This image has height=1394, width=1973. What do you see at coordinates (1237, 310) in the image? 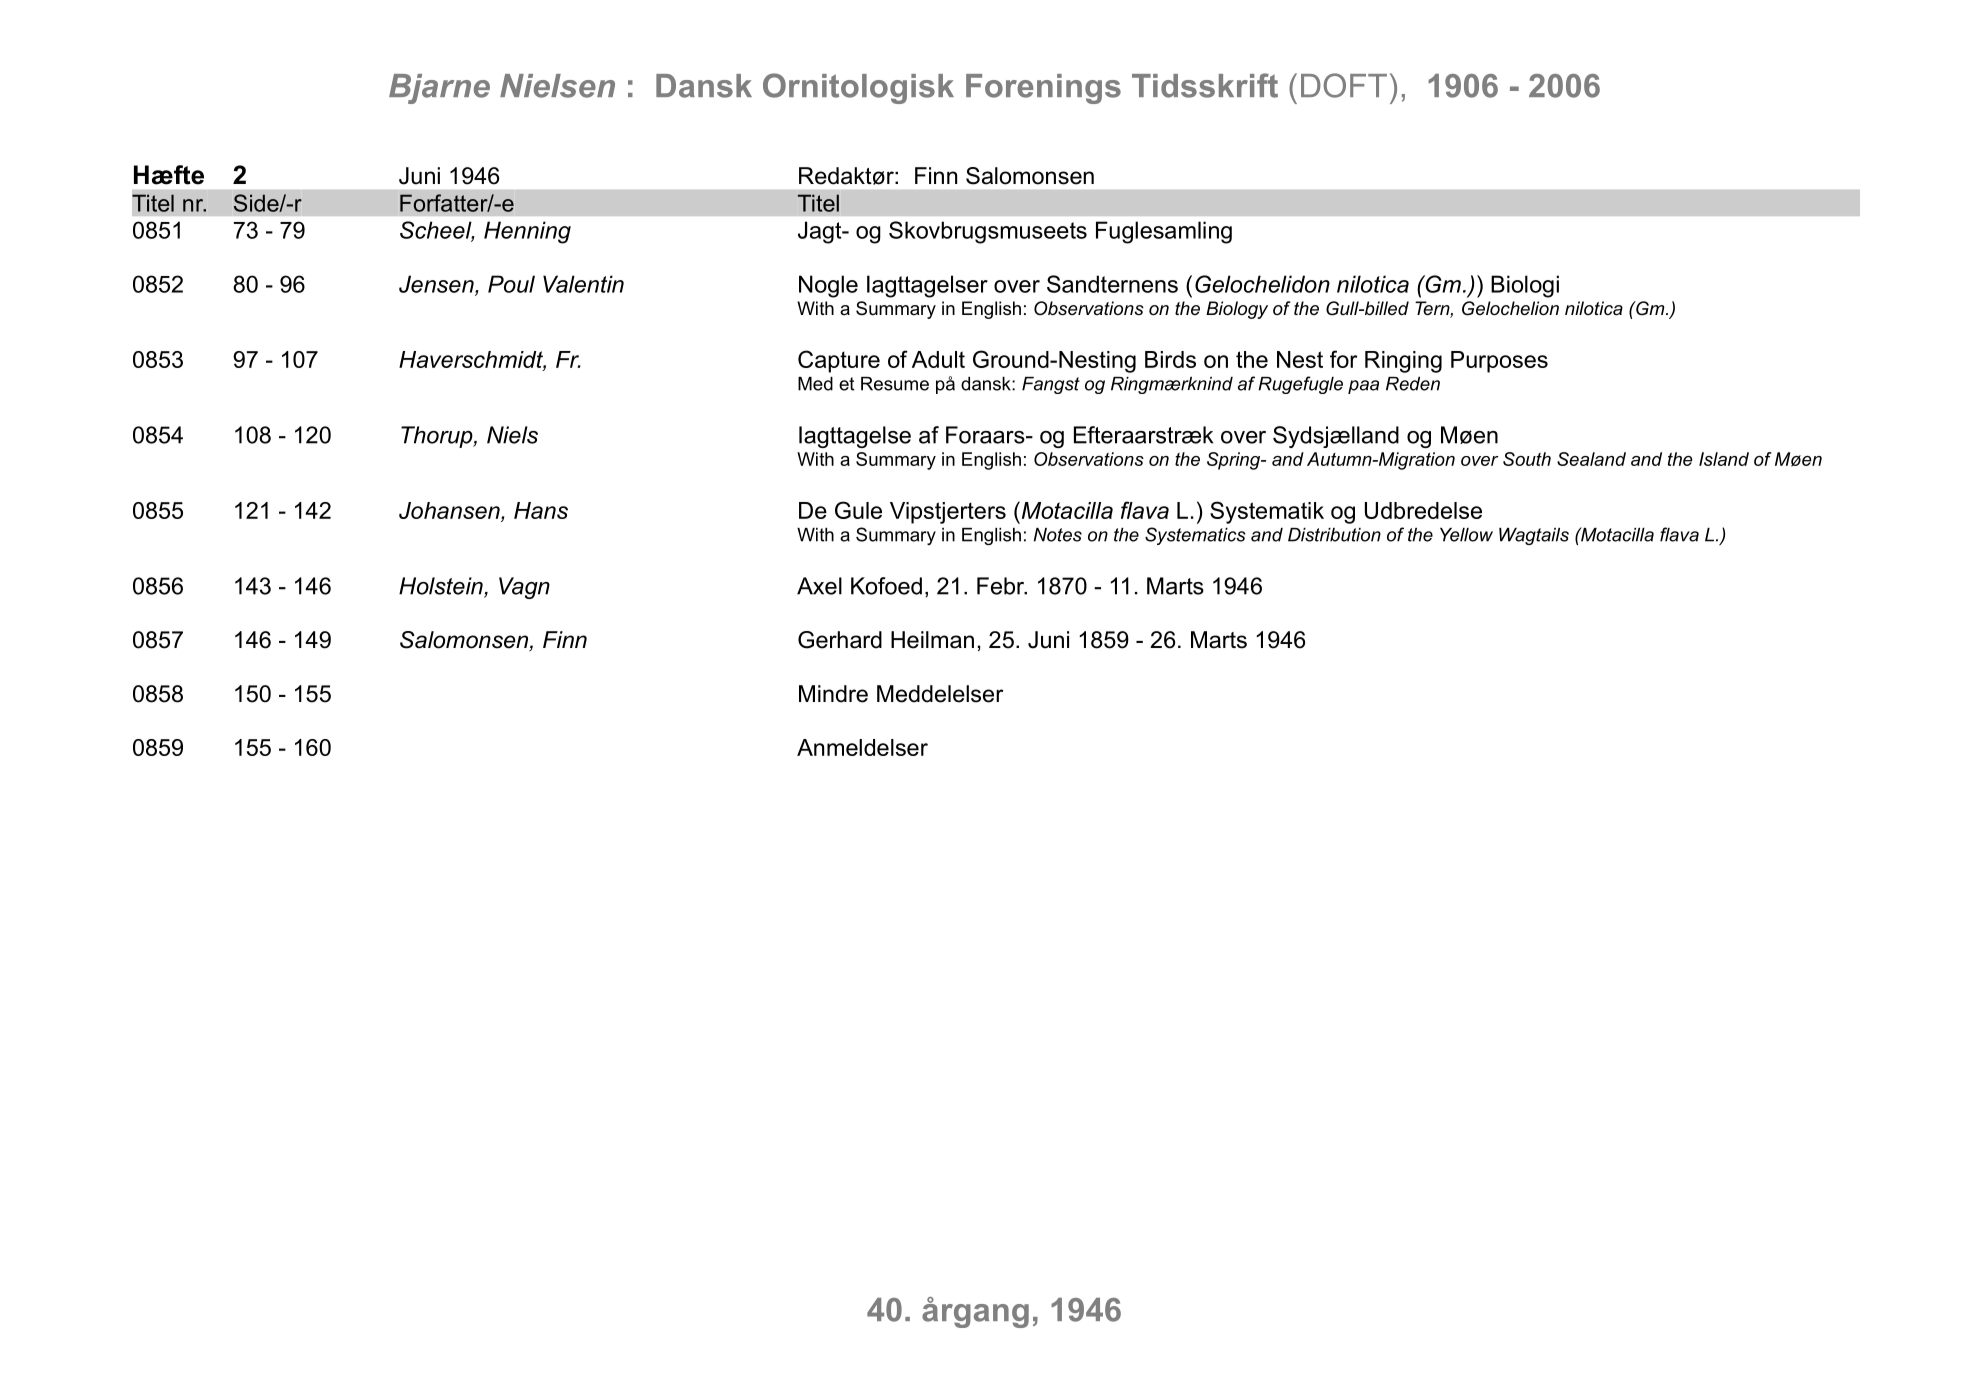
I see `Biology` at bounding box center [1237, 310].
